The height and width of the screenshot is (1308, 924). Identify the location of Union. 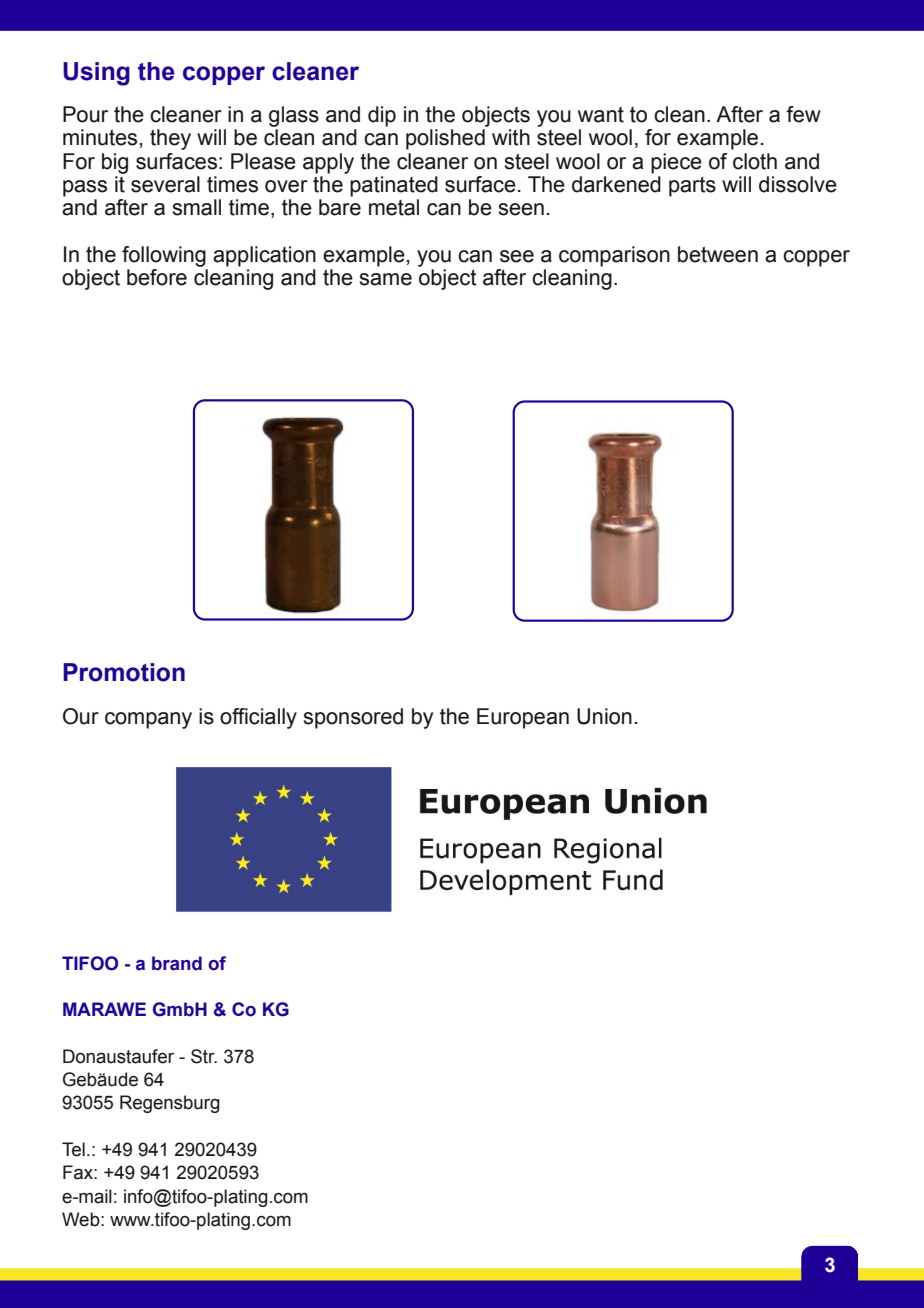
(604, 716).
